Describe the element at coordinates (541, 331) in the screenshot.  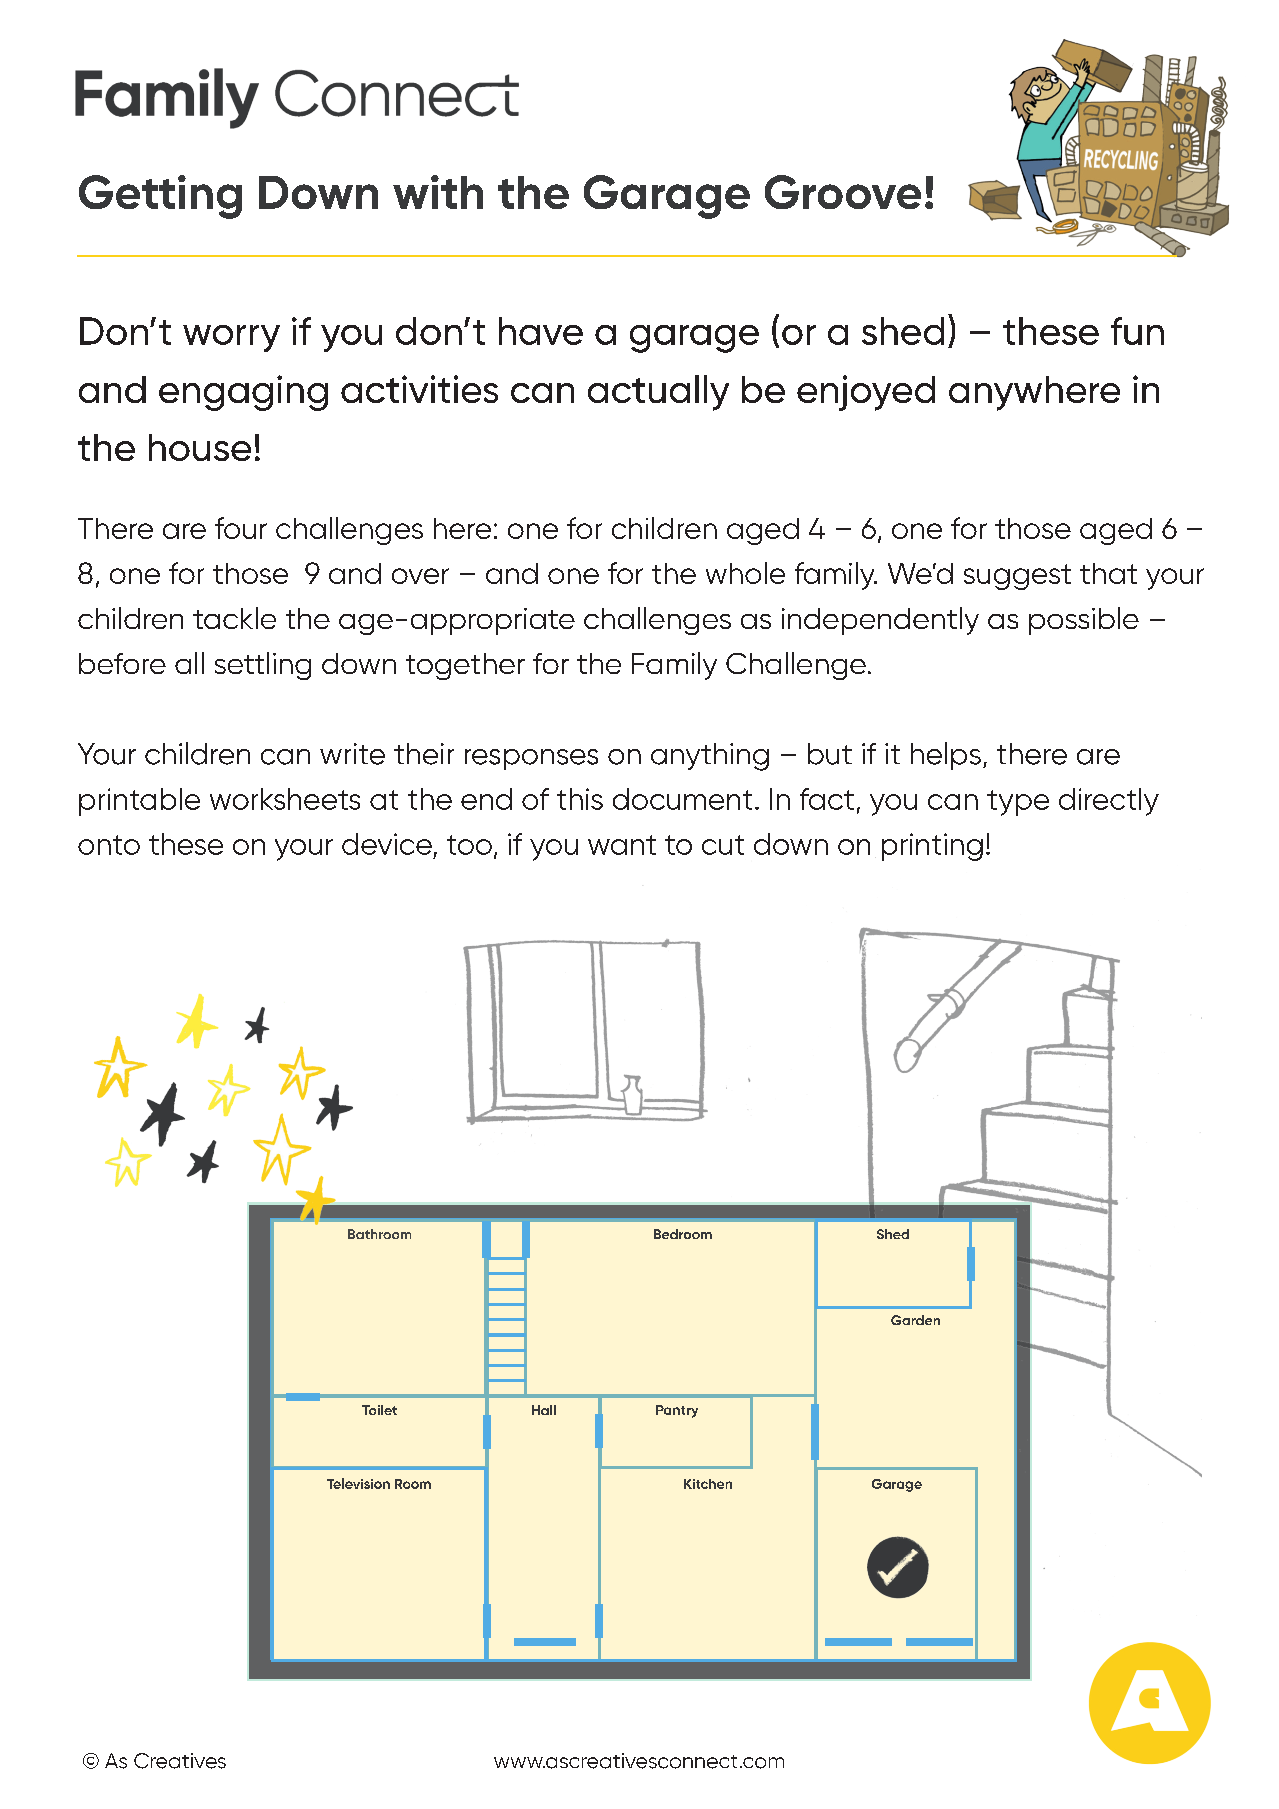
I see `have` at that location.
